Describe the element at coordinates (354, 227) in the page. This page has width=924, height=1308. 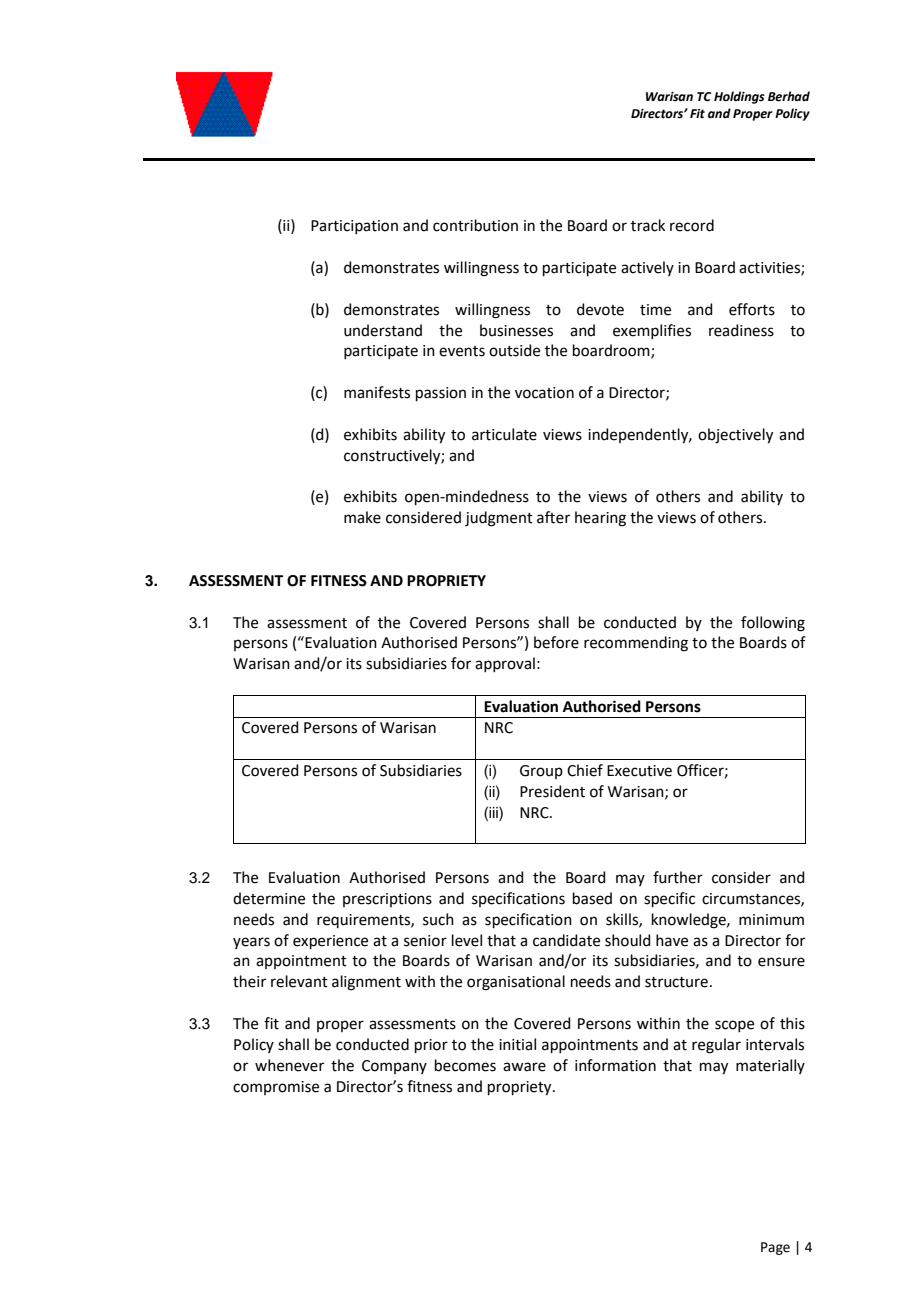
I see `Participation` at that location.
